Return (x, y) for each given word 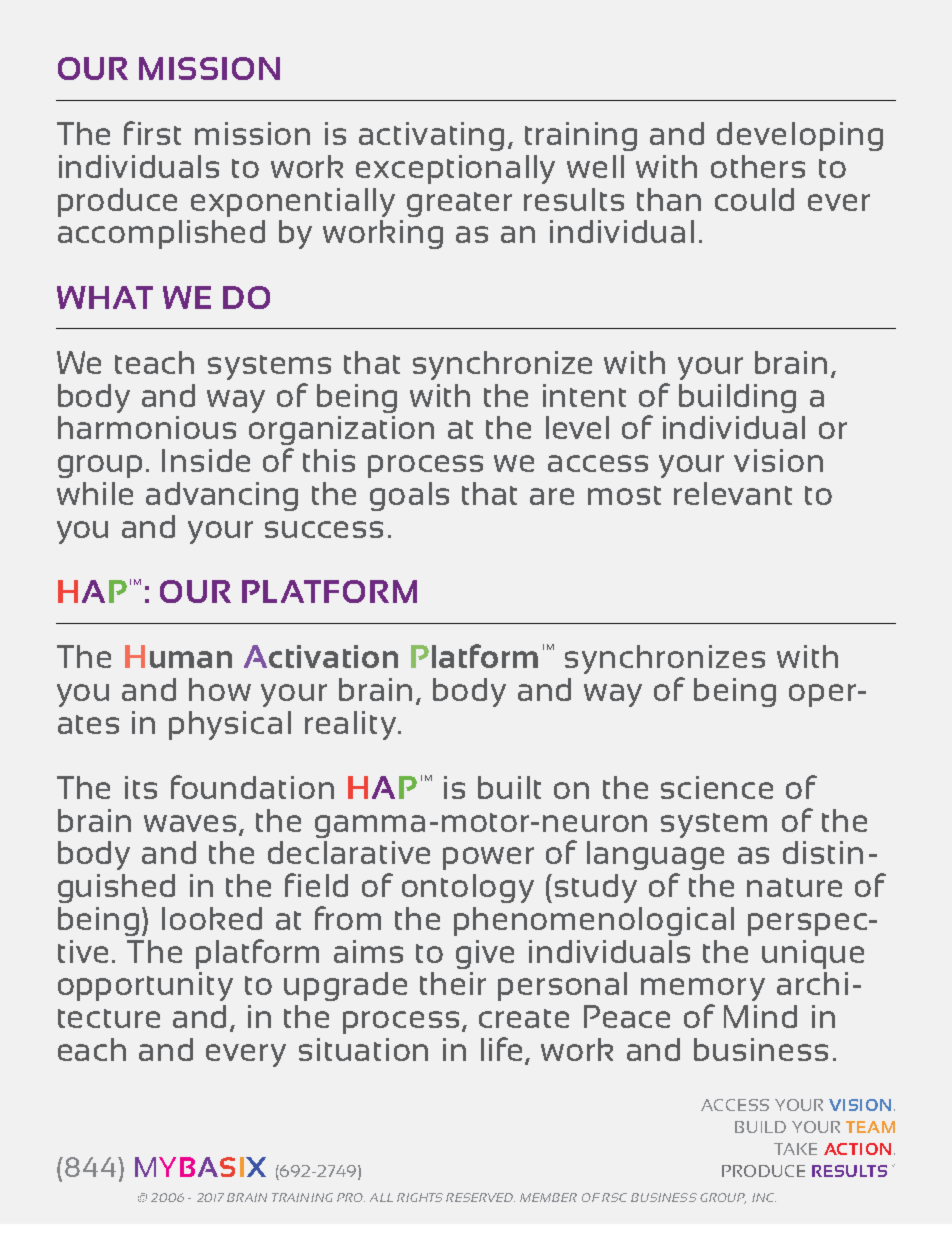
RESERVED (480, 1197)
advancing (222, 496)
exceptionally (455, 169)
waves (190, 823)
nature (794, 887)
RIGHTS (420, 1197)
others (758, 166)
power (488, 858)
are (552, 496)
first (152, 133)
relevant (733, 493)
